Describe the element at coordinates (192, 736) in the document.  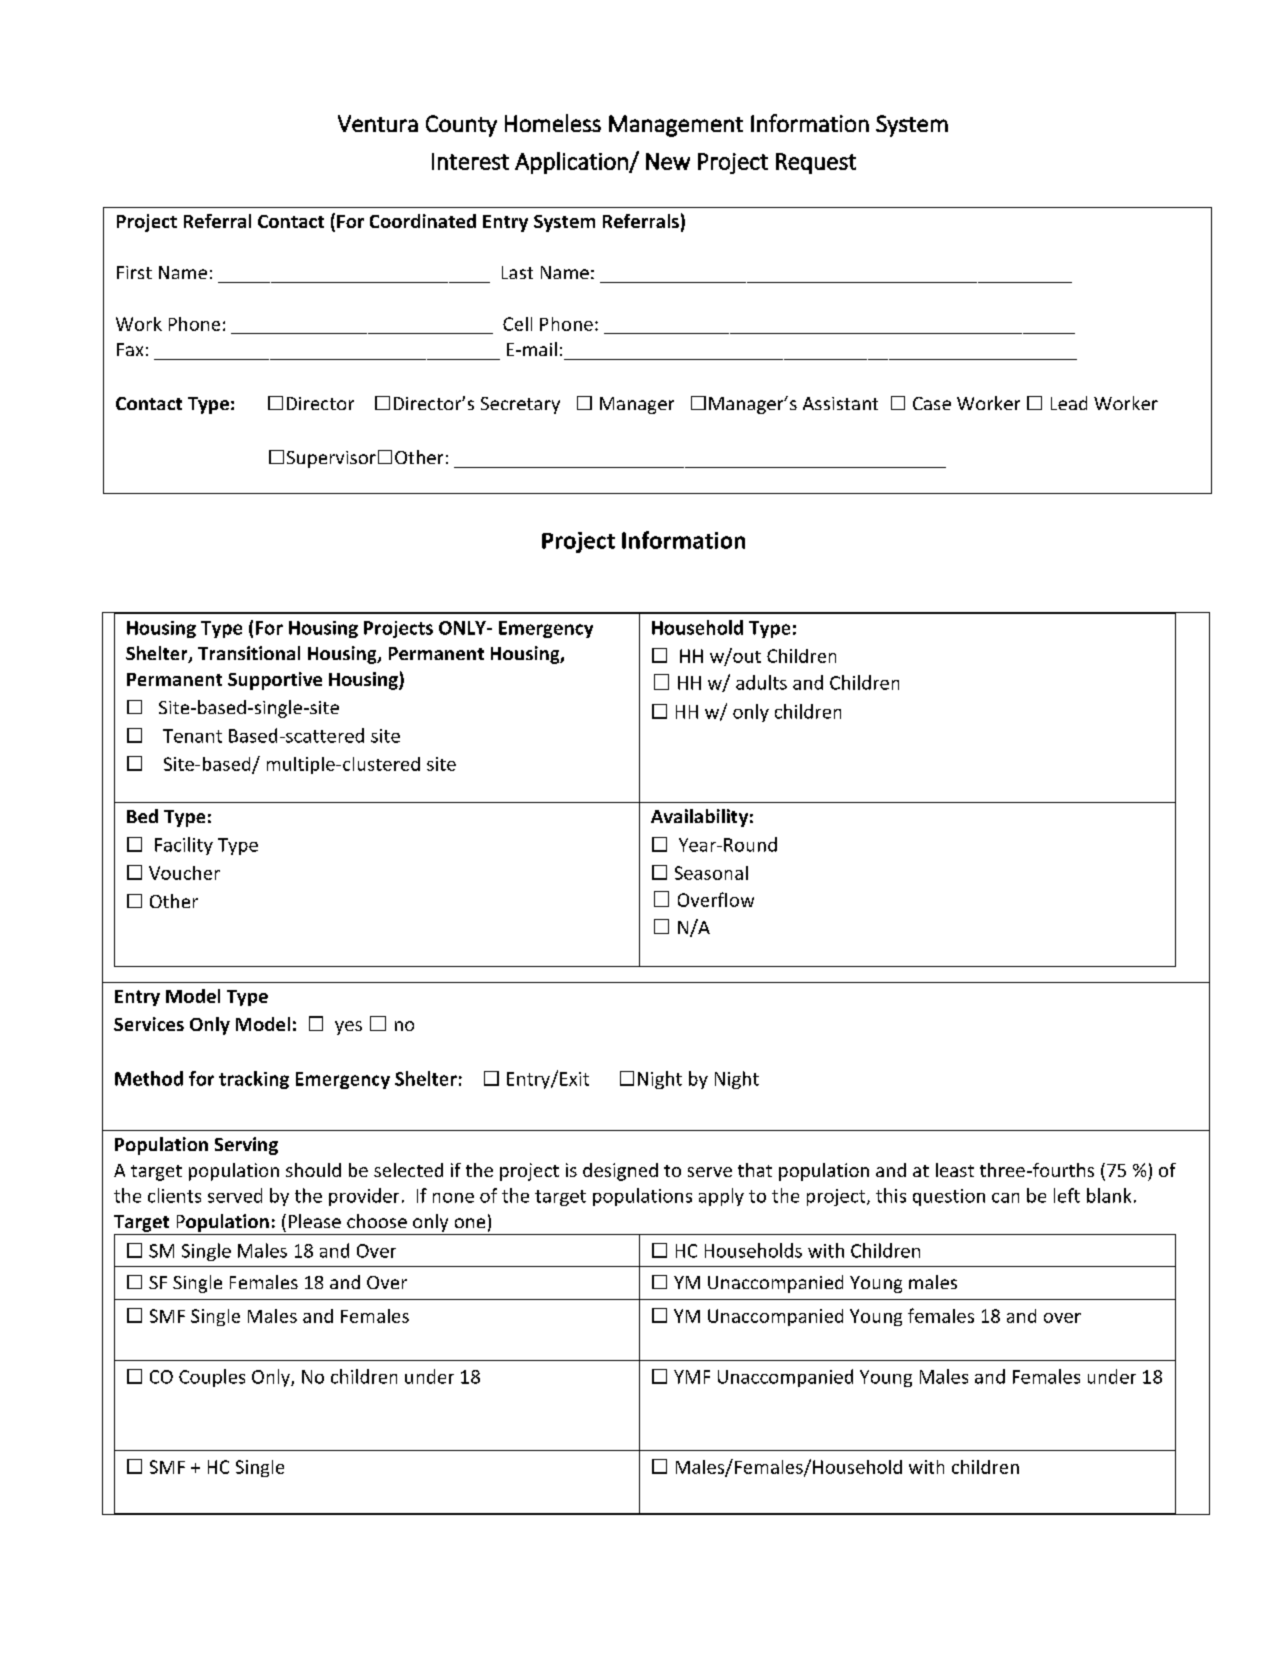
I see `Tenant` at that location.
